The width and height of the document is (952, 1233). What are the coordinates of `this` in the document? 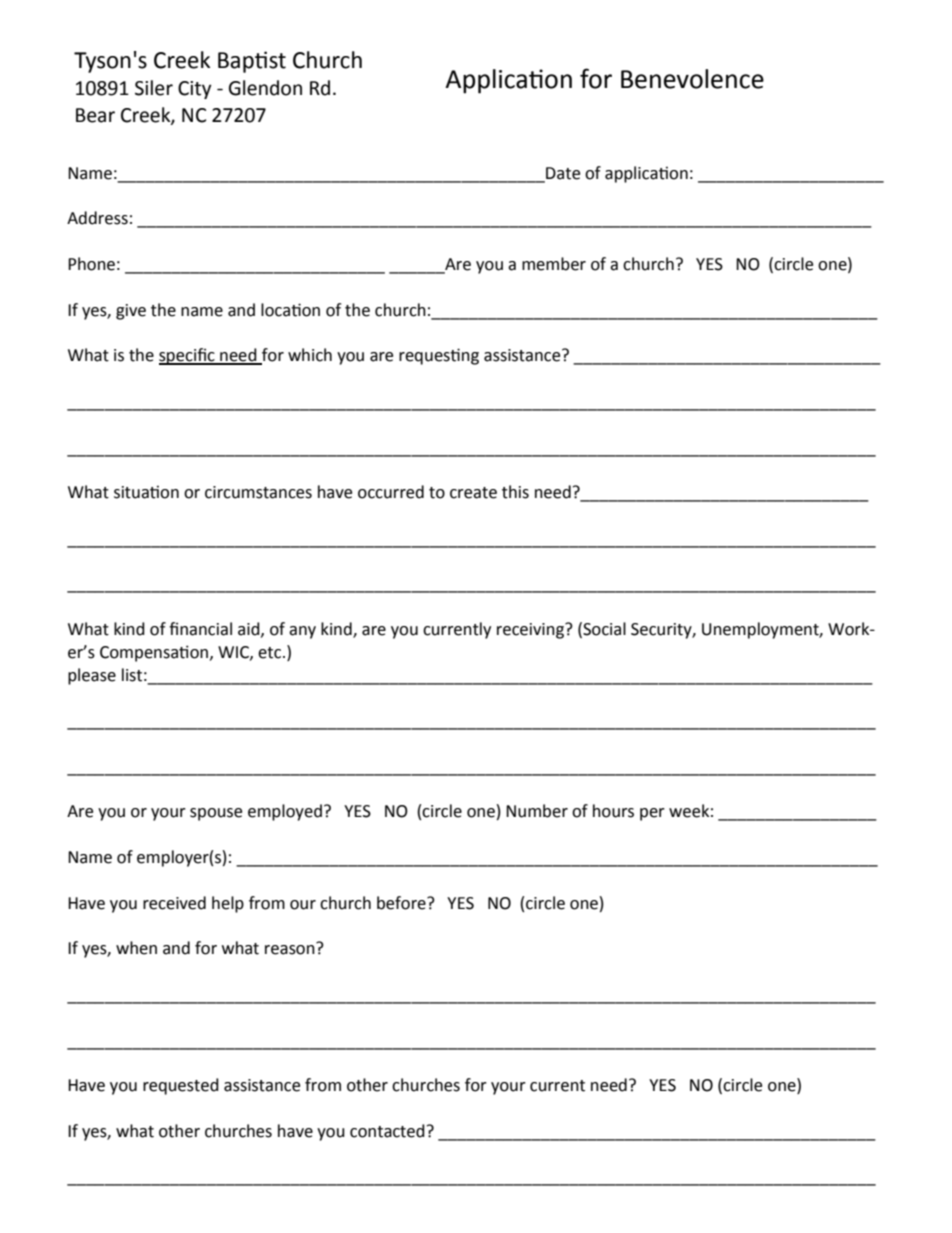 It's located at (515, 492).
